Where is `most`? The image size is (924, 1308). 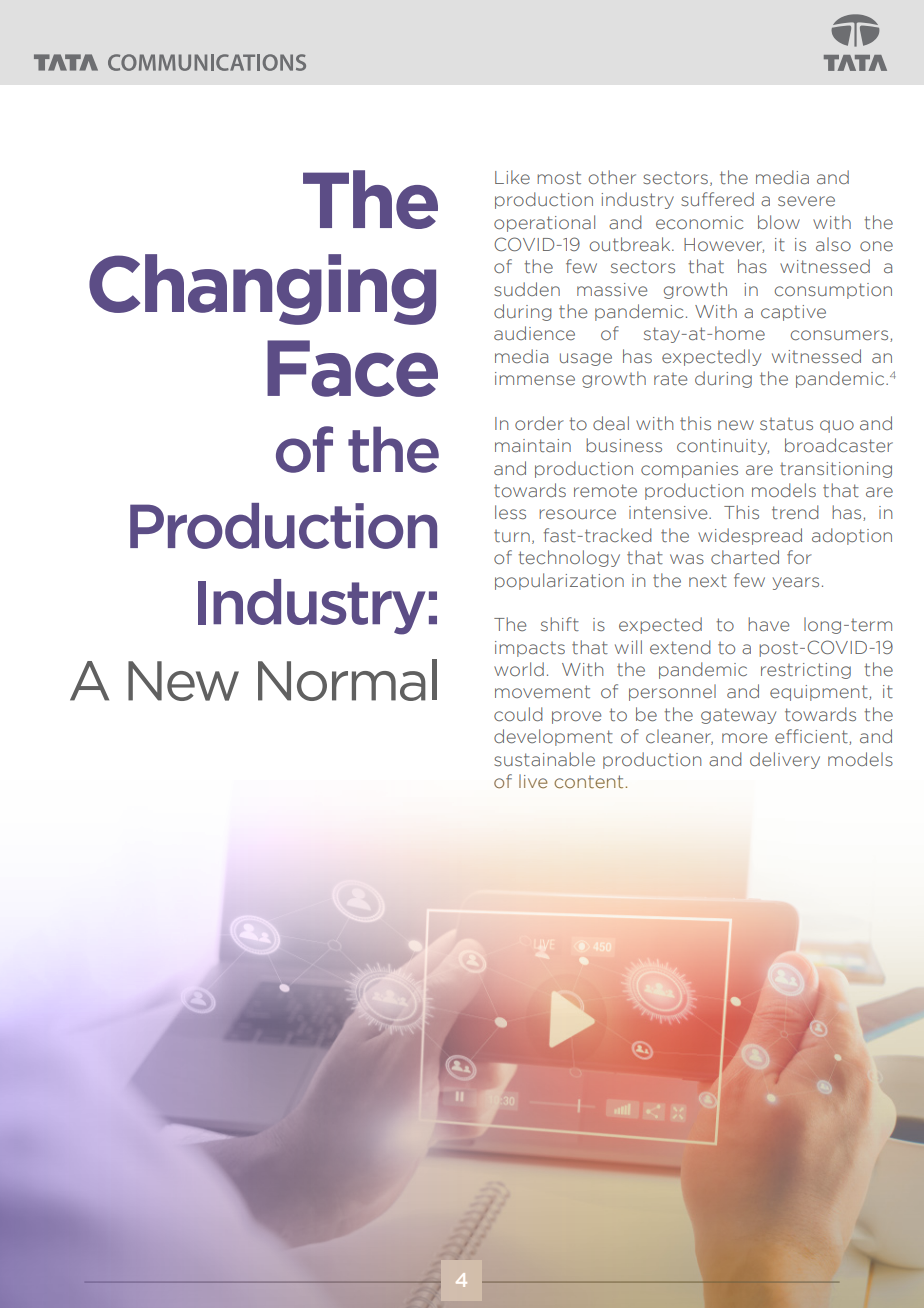
most is located at coordinates (559, 177).
